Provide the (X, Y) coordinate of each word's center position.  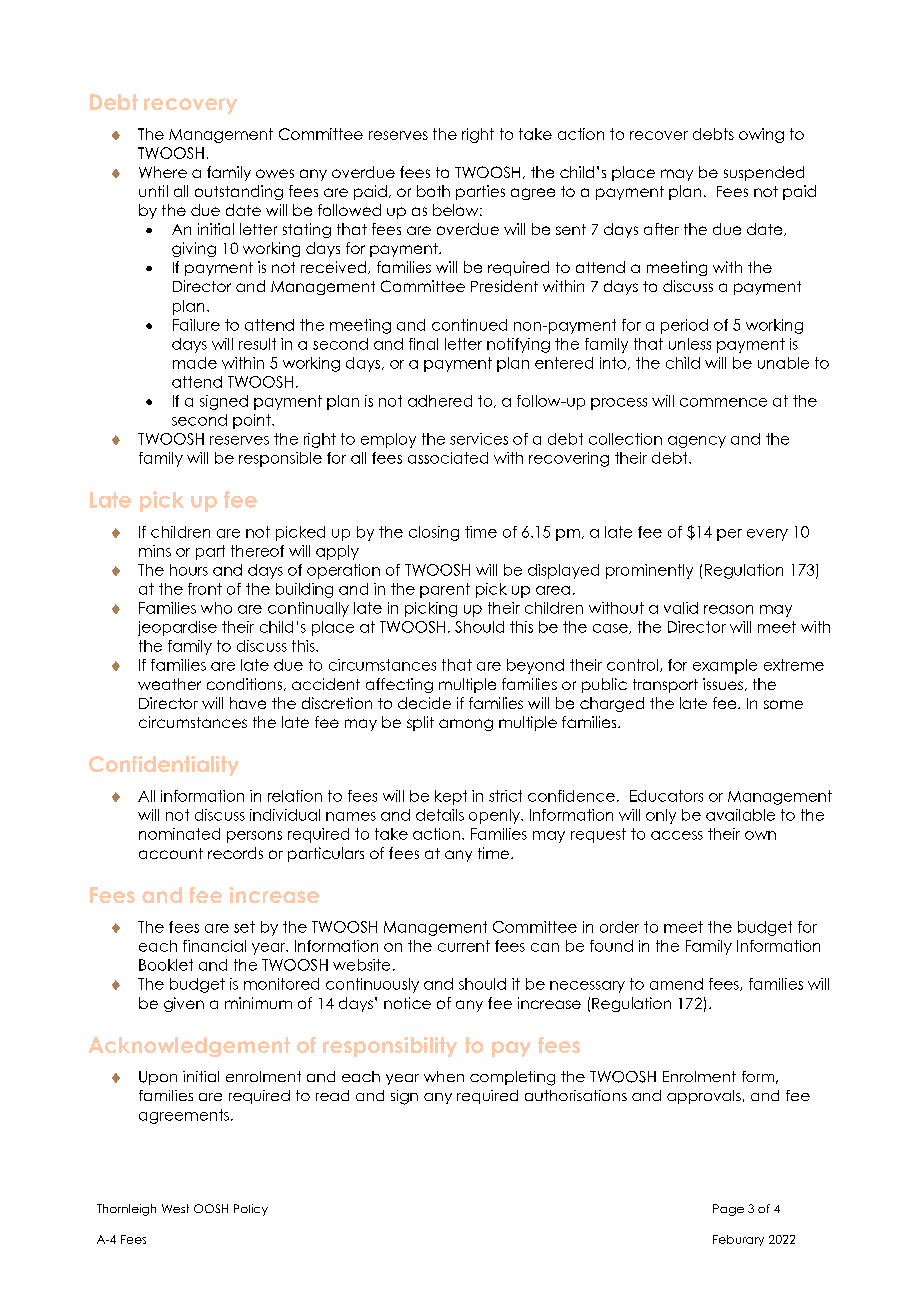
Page (728, 1210)
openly (495, 816)
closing (434, 533)
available (740, 815)
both (433, 191)
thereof (257, 551)
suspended (764, 173)
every (767, 535)
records (235, 853)
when (444, 1076)
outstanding (239, 192)
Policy (251, 1210)
